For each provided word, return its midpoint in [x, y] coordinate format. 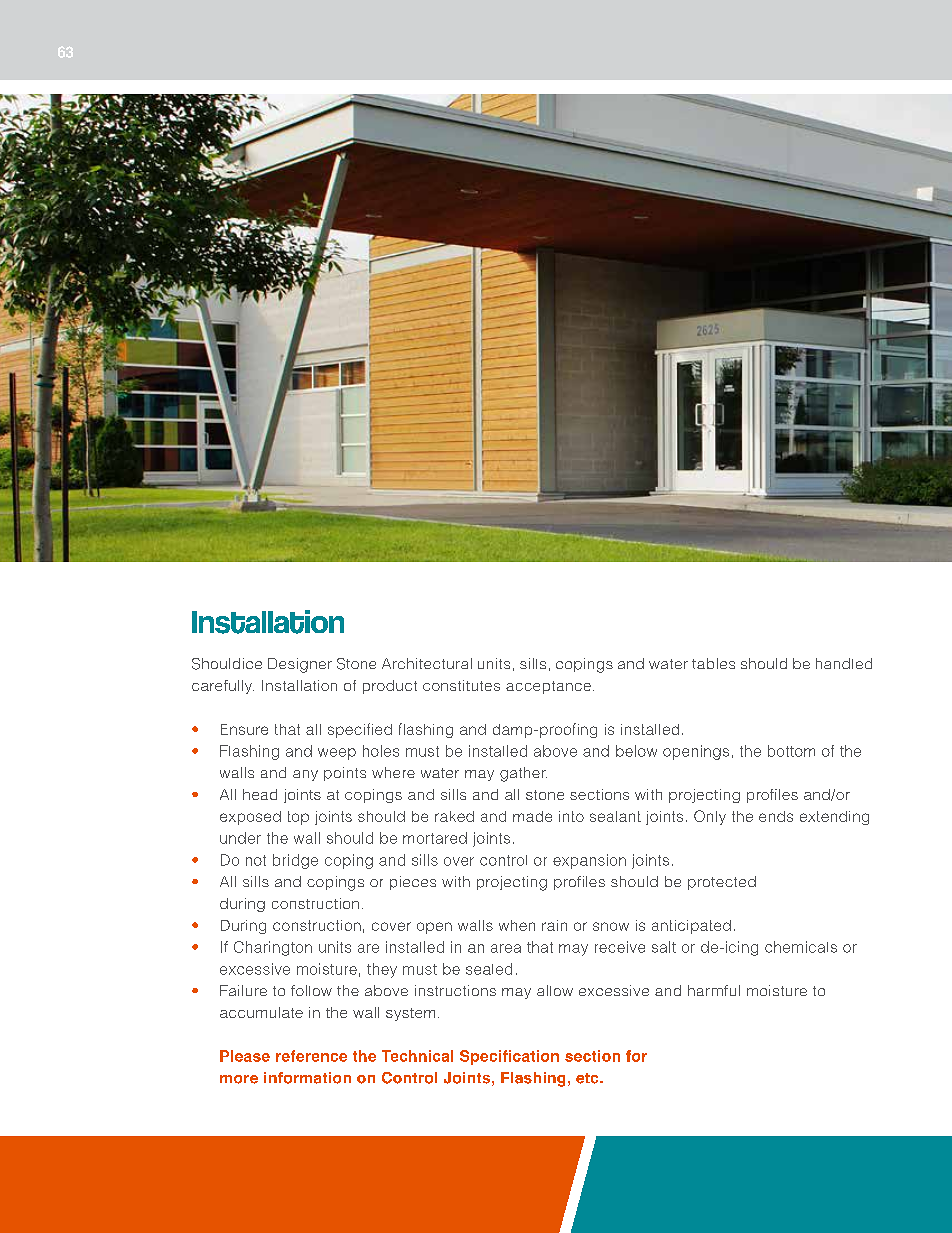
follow [311, 990]
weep [337, 754]
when [517, 925]
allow [555, 990]
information [307, 1078]
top [298, 818]
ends [776, 816]
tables [713, 663]
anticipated [691, 927]
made [532, 816]
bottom [791, 751]
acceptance [548, 687]
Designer [300, 665]
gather [523, 774]
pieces [413, 883]
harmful [714, 990]
